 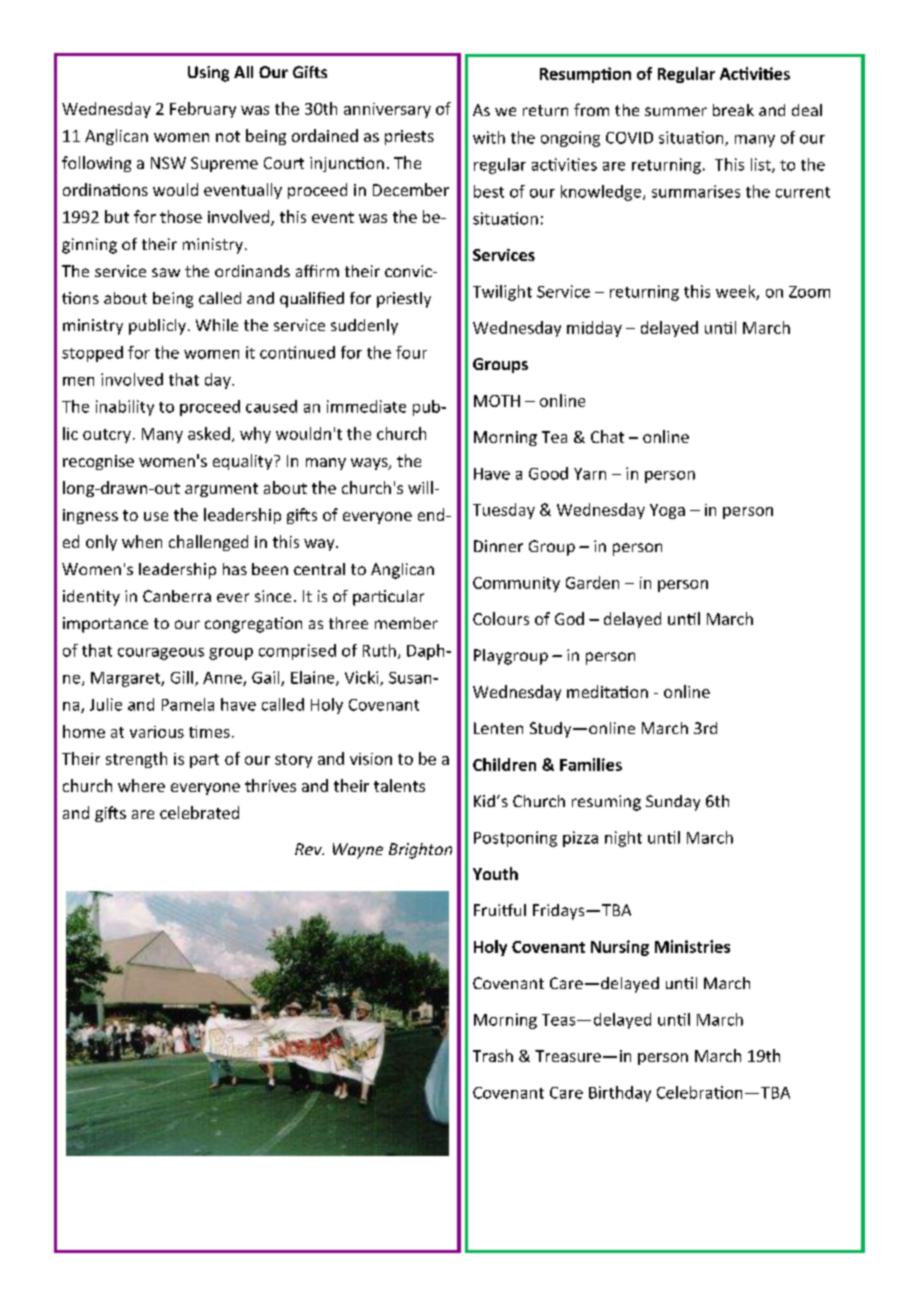 What do you see at coordinates (203, 110) in the document?
I see `February` at bounding box center [203, 110].
